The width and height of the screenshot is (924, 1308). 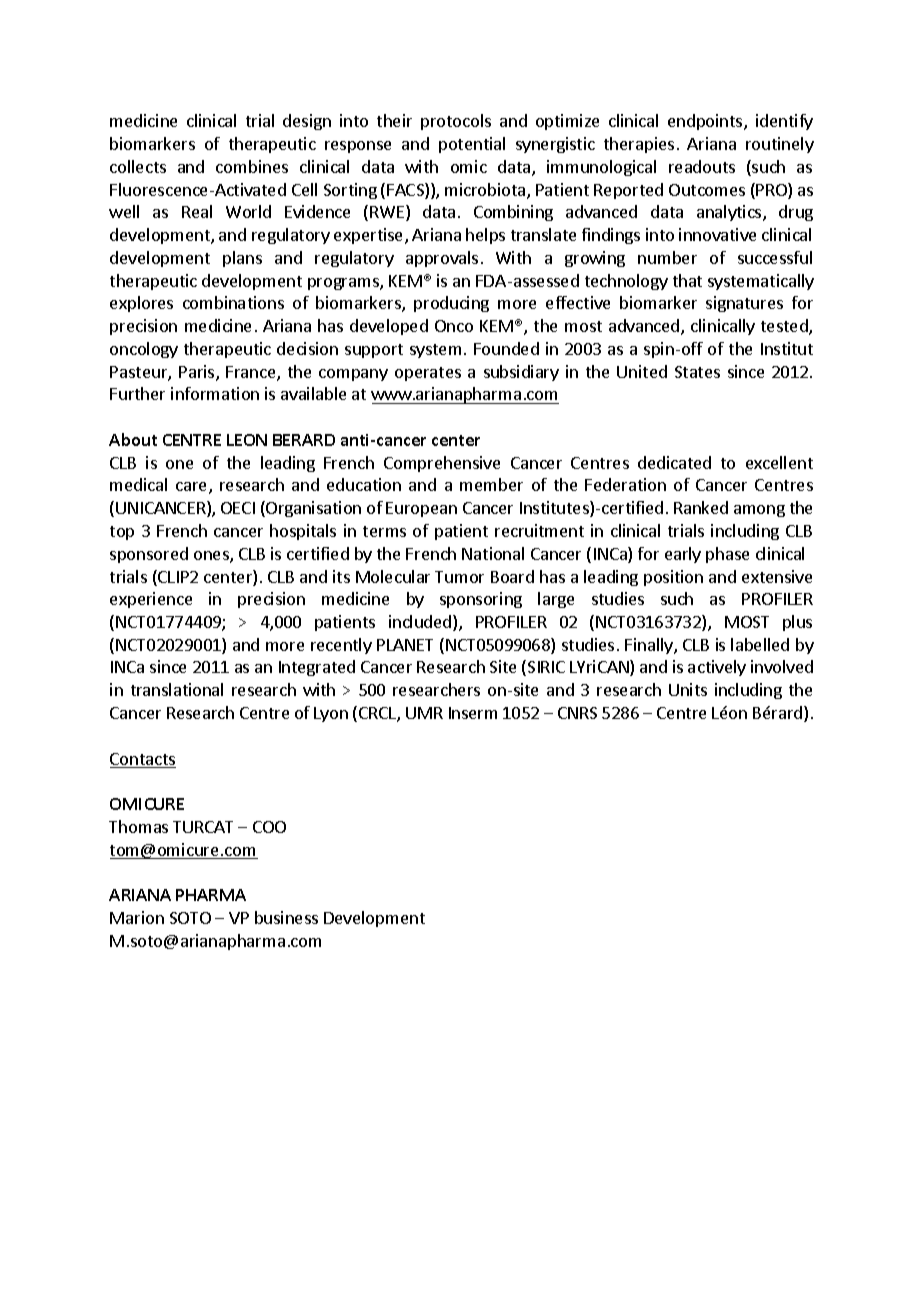 I want to click on CNRS, so click(x=577, y=713).
